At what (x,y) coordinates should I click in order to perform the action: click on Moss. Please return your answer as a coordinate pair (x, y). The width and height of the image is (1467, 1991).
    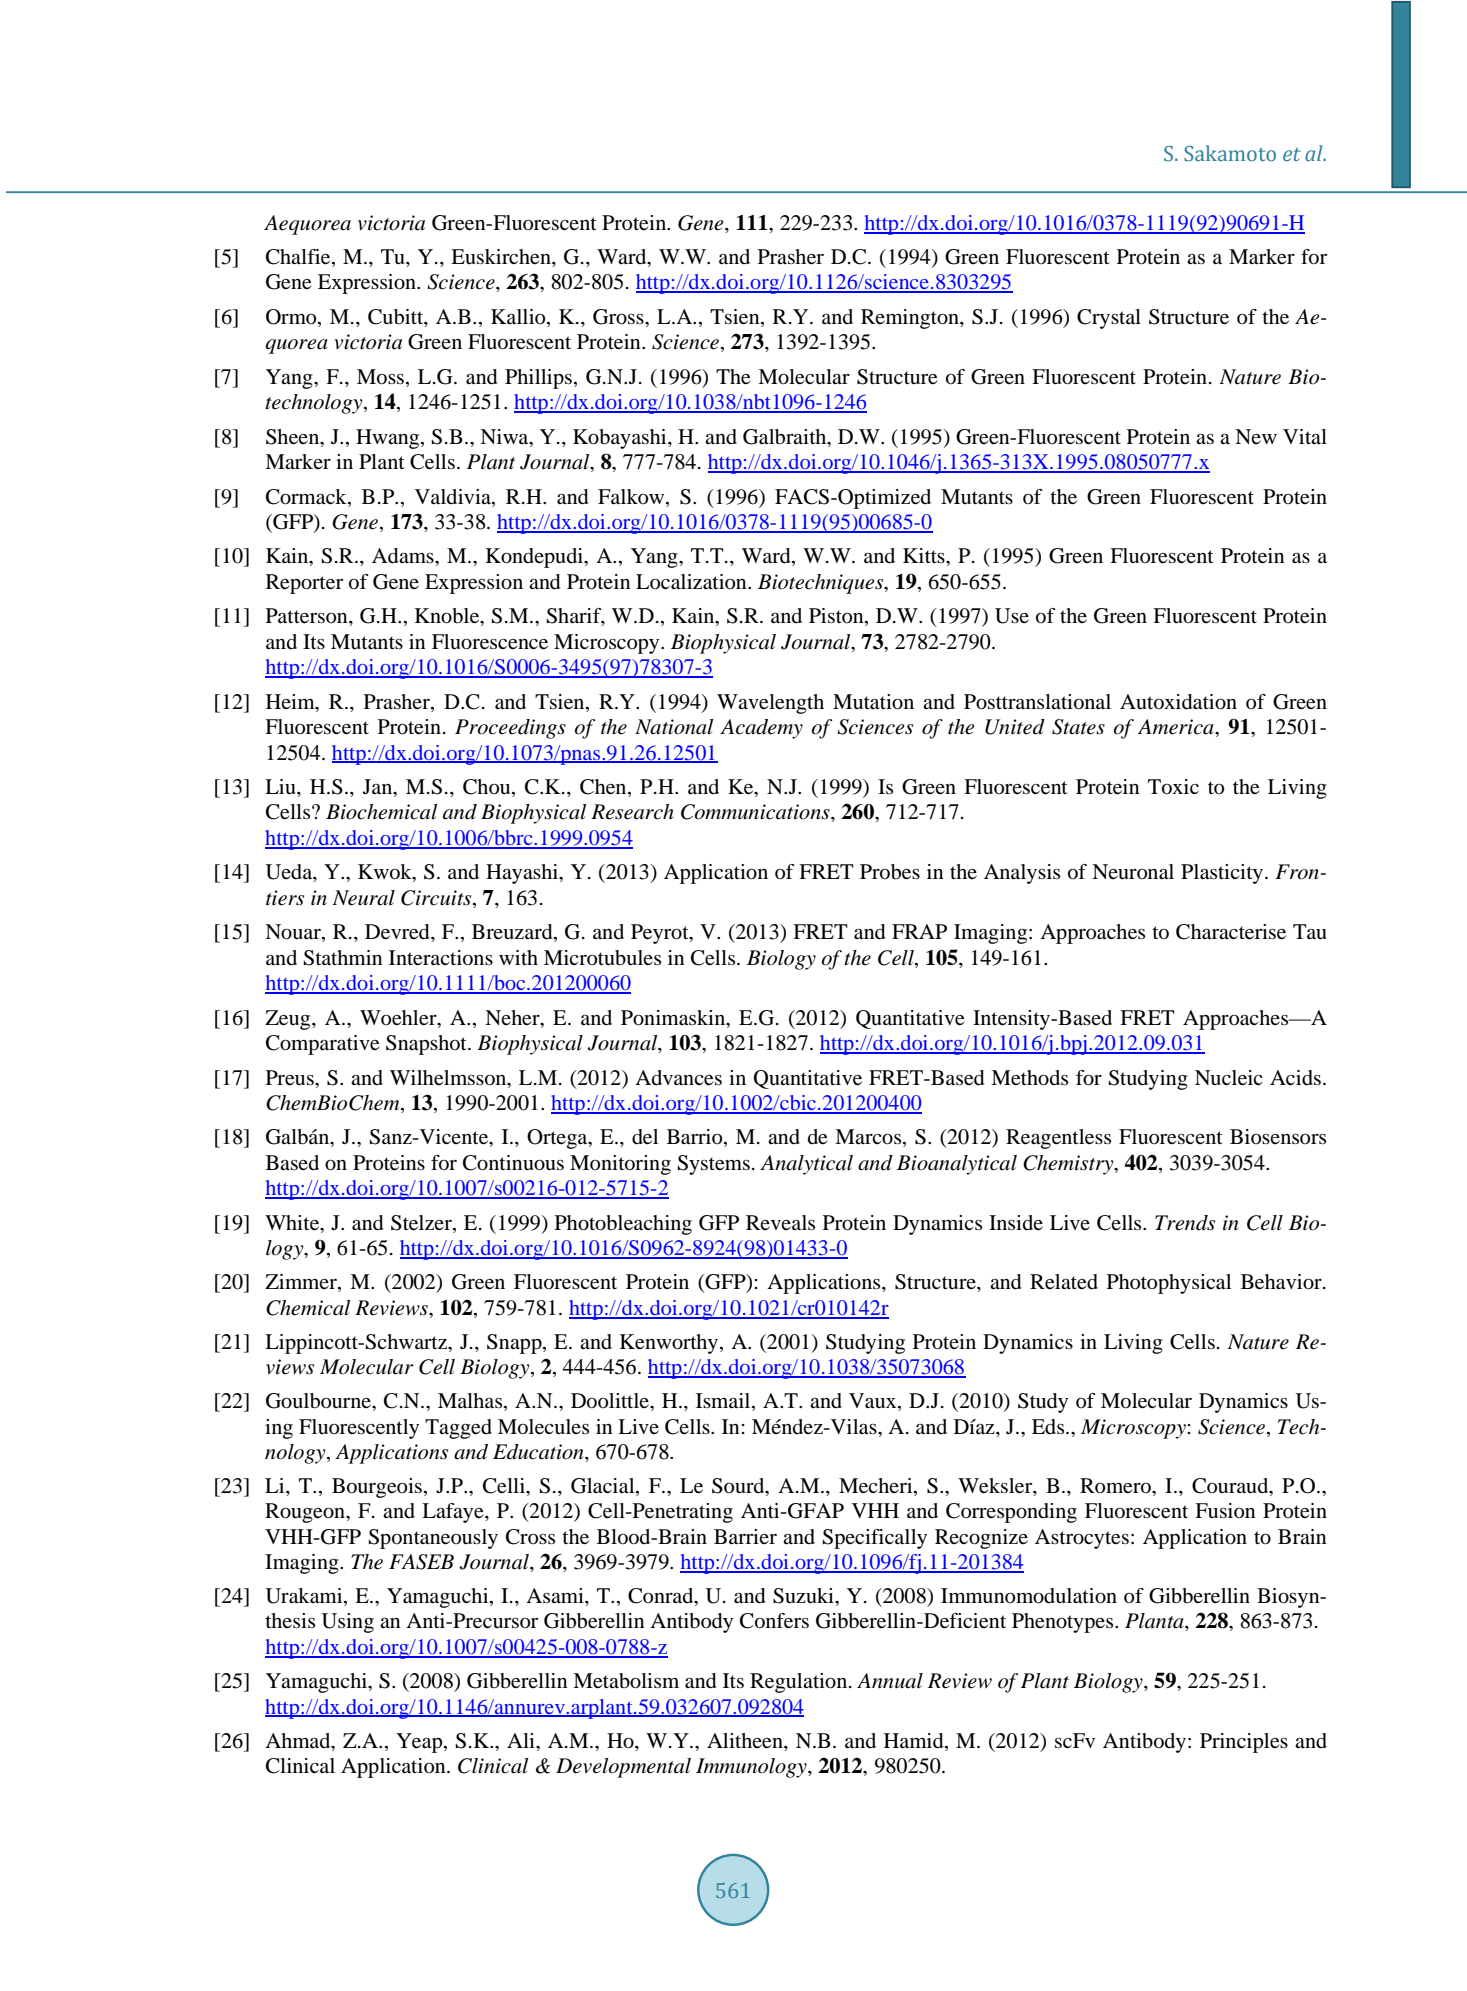
    Looking at the image, I should click on (382, 377).
